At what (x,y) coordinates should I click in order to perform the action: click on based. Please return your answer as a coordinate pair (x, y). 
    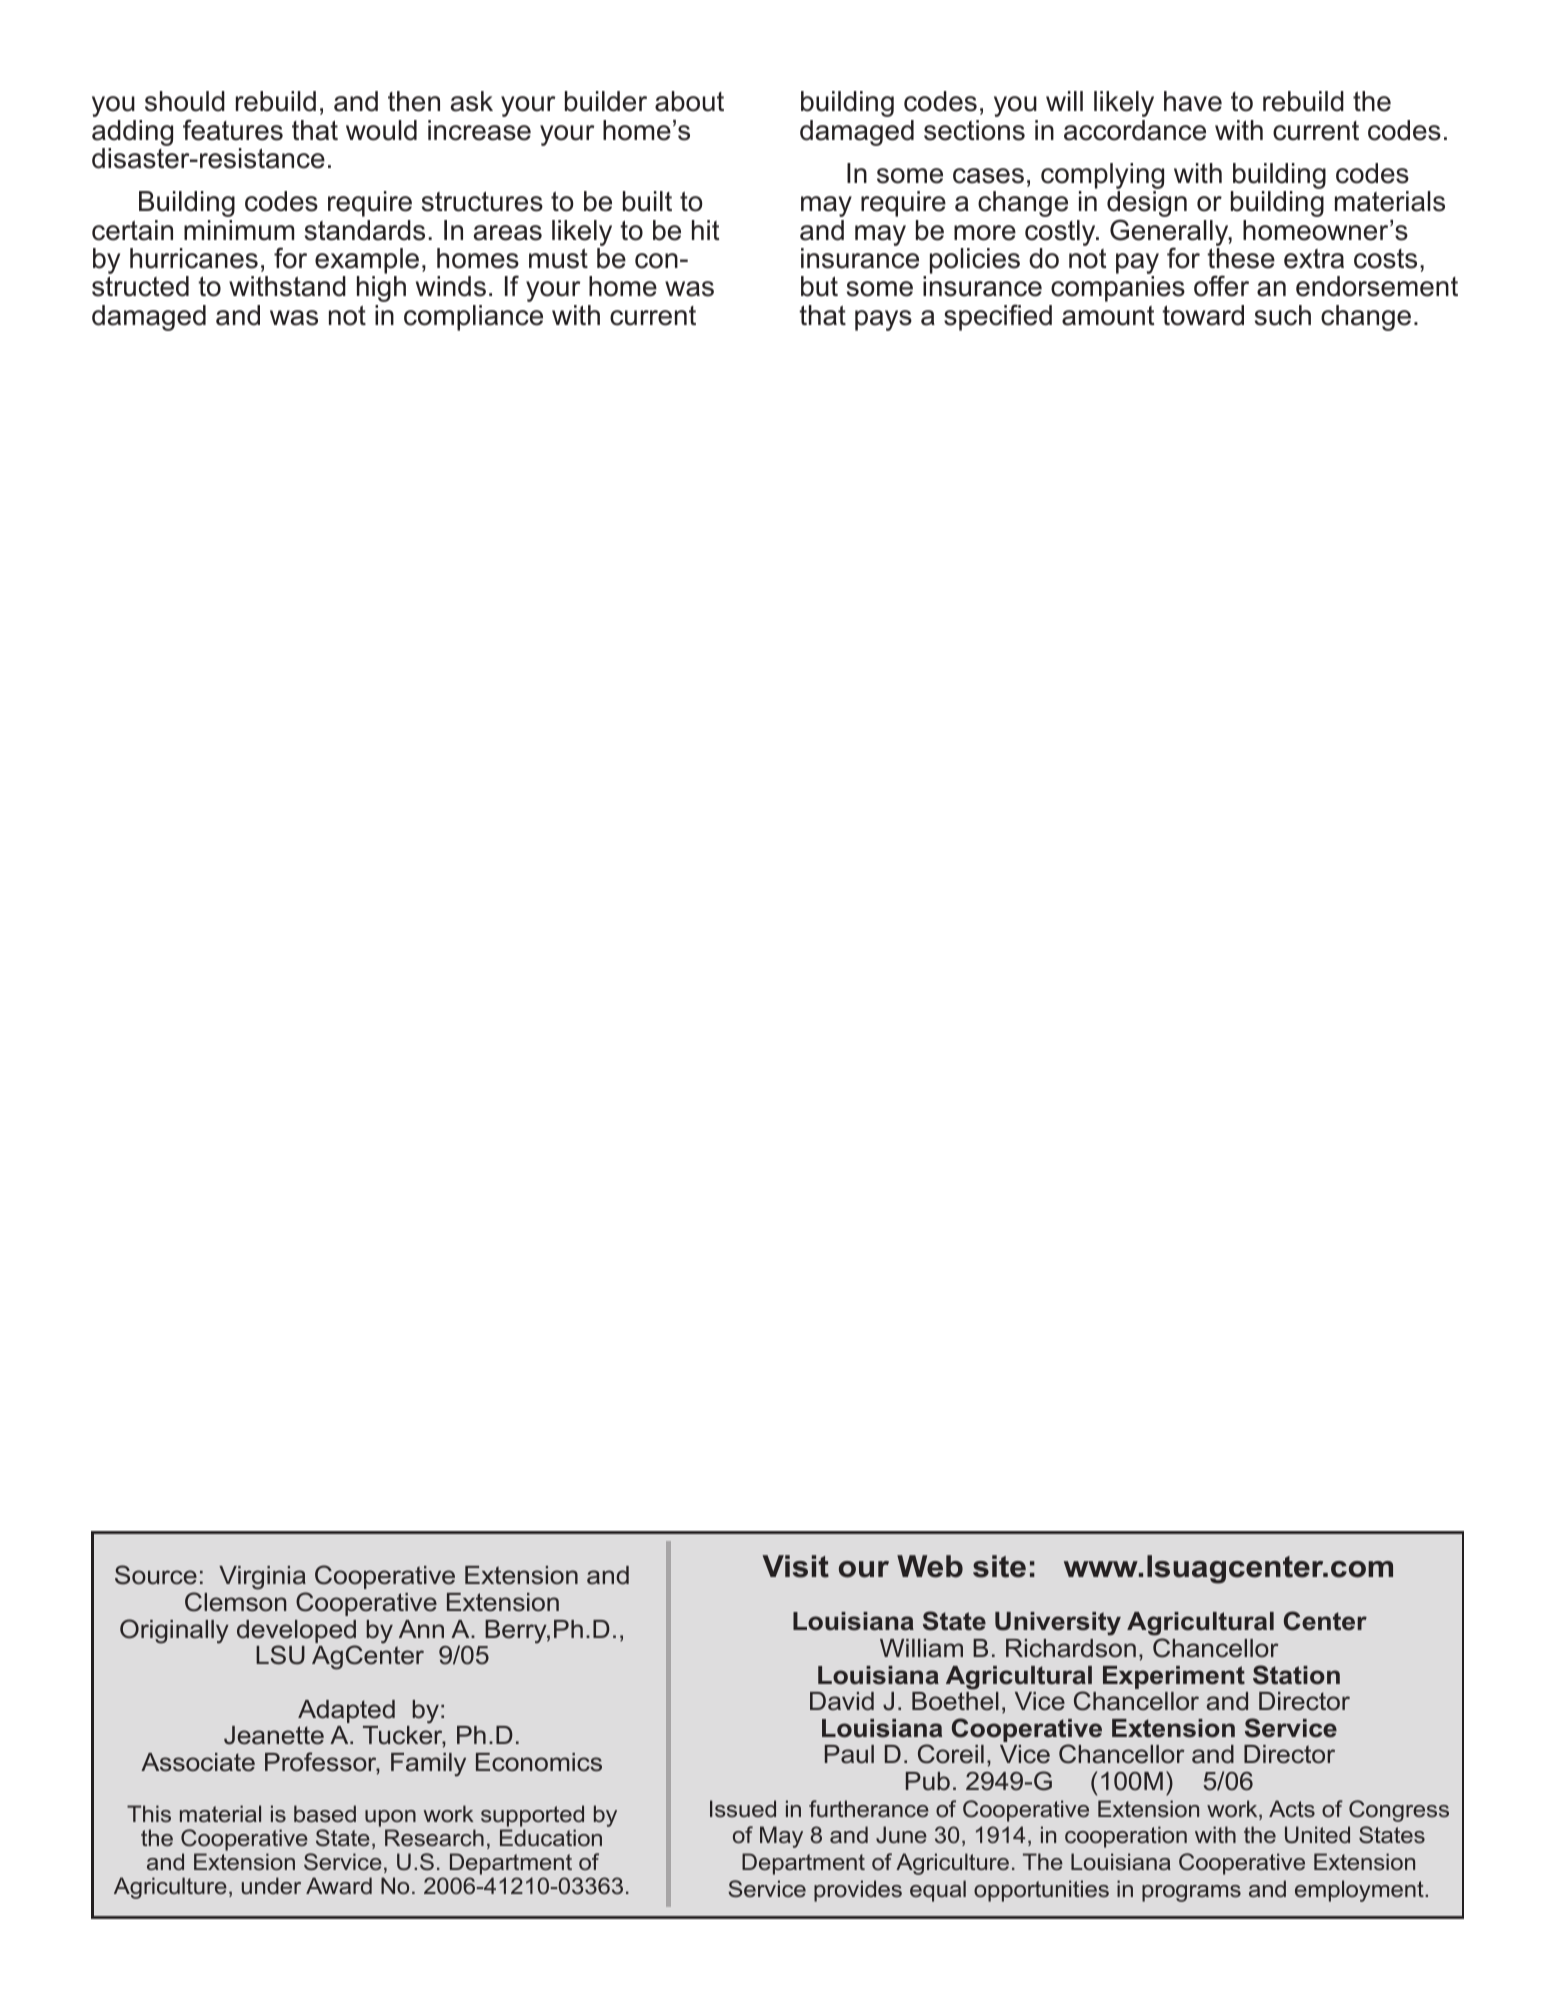
    Looking at the image, I should click on (325, 1813).
